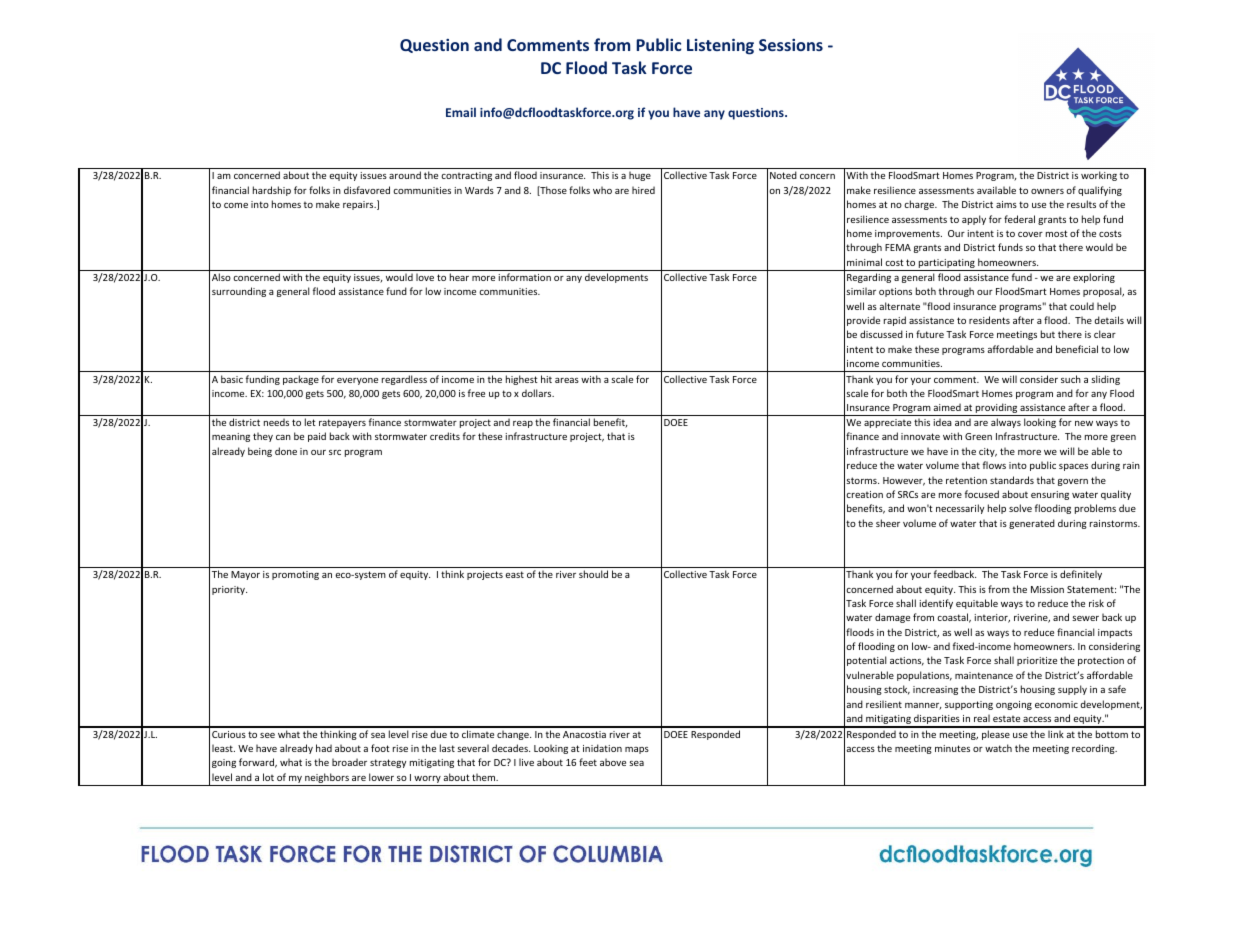  Describe the element at coordinates (1030, 234) in the document. I see `cover` at that location.
